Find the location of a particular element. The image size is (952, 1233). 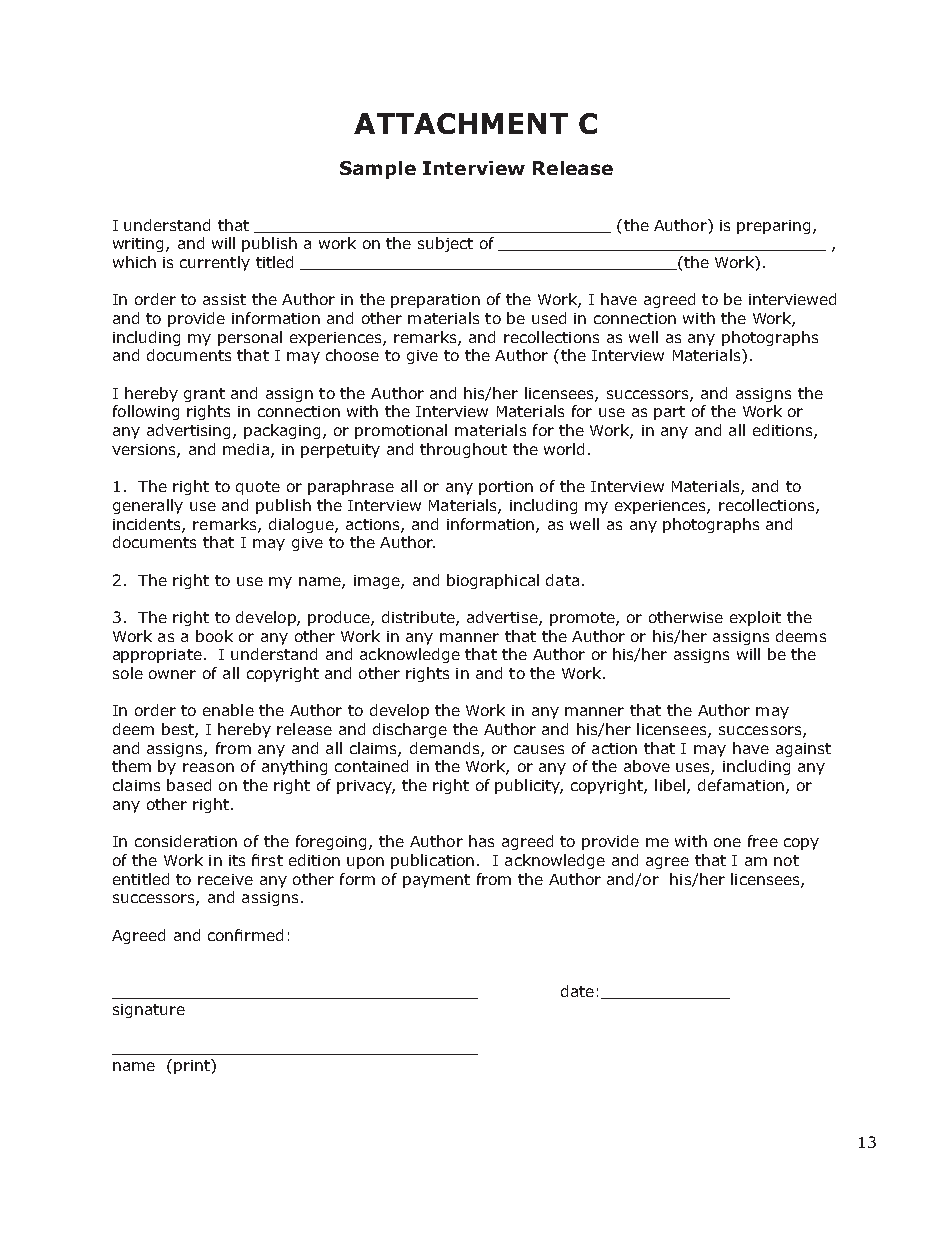

writing is located at coordinates (140, 245).
